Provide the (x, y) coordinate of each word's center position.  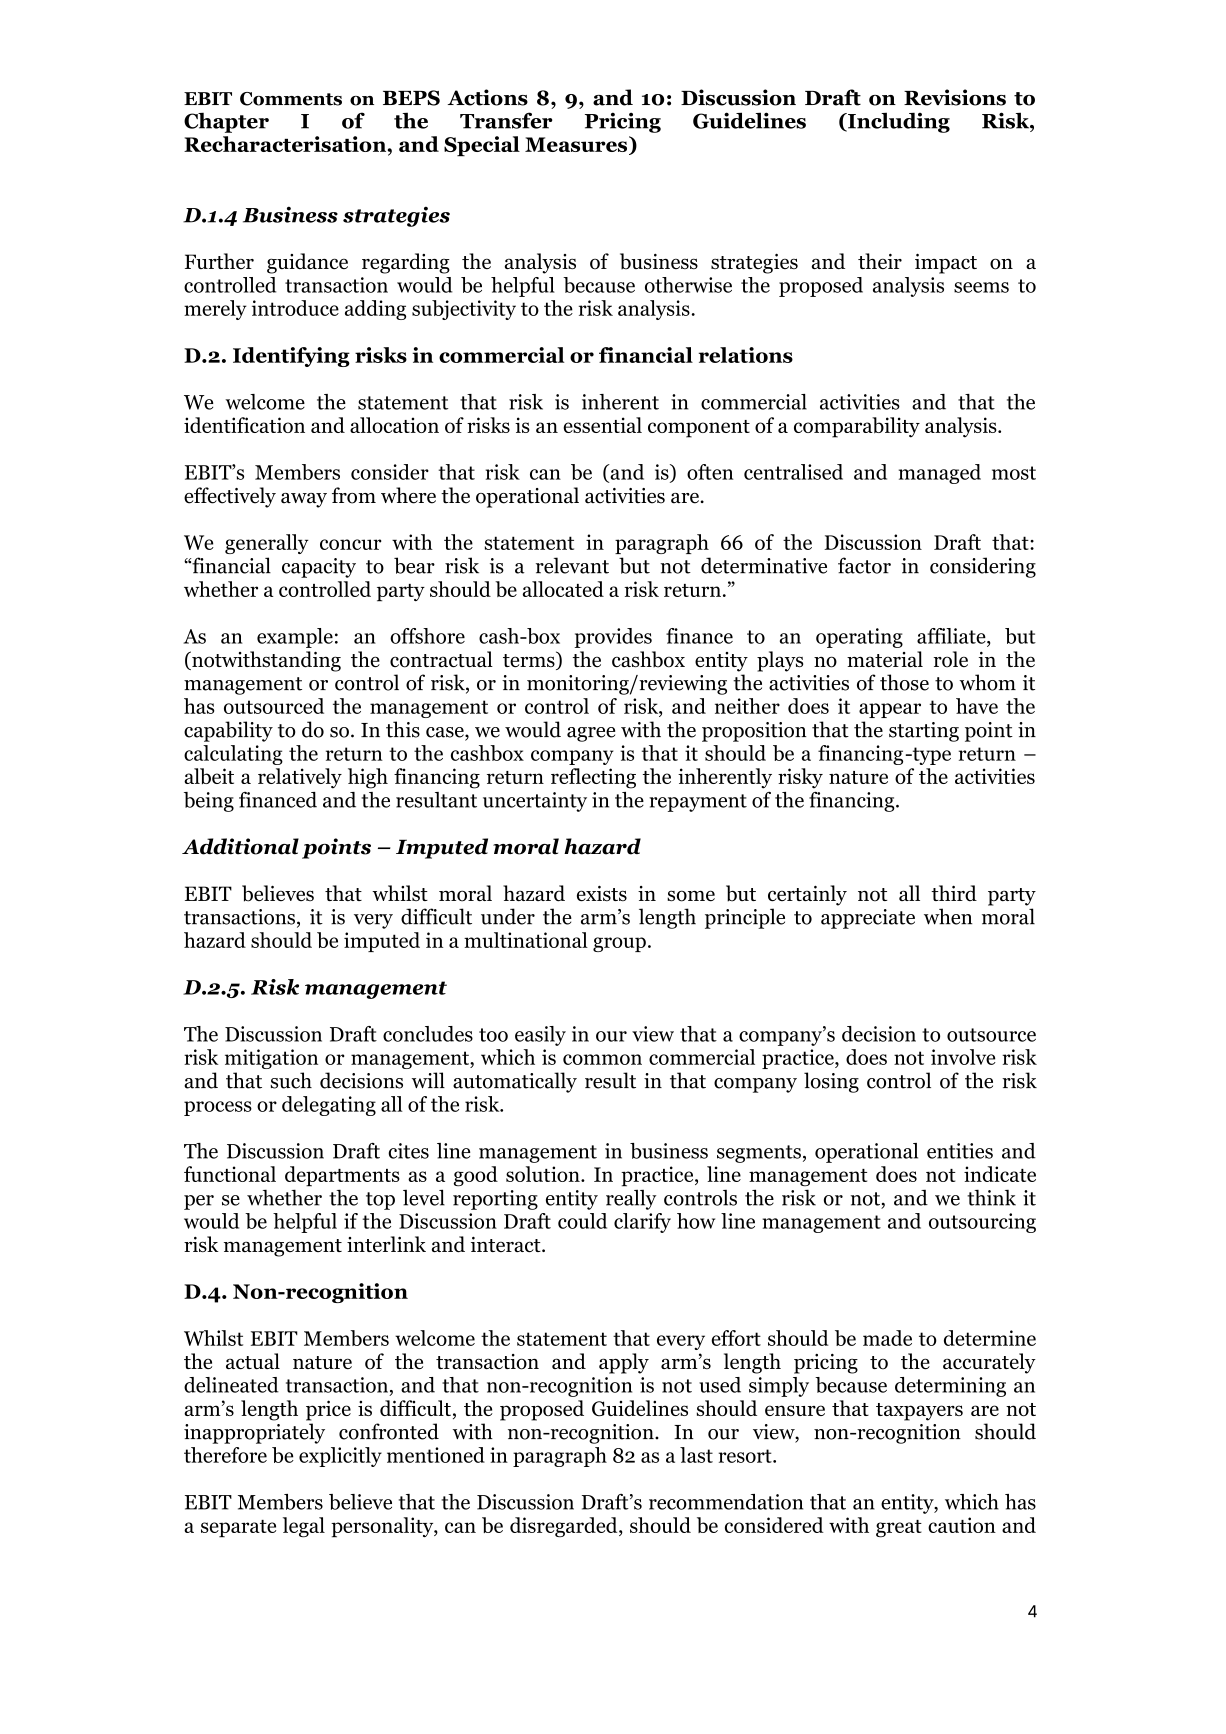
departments (342, 1176)
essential (602, 425)
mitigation (271, 1059)
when (948, 916)
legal (304, 1527)
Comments (291, 99)
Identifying (291, 357)
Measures (577, 145)
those (904, 682)
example (295, 638)
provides (613, 638)
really (631, 1199)
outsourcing (982, 1223)
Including (898, 122)
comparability (857, 427)
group (619, 944)
